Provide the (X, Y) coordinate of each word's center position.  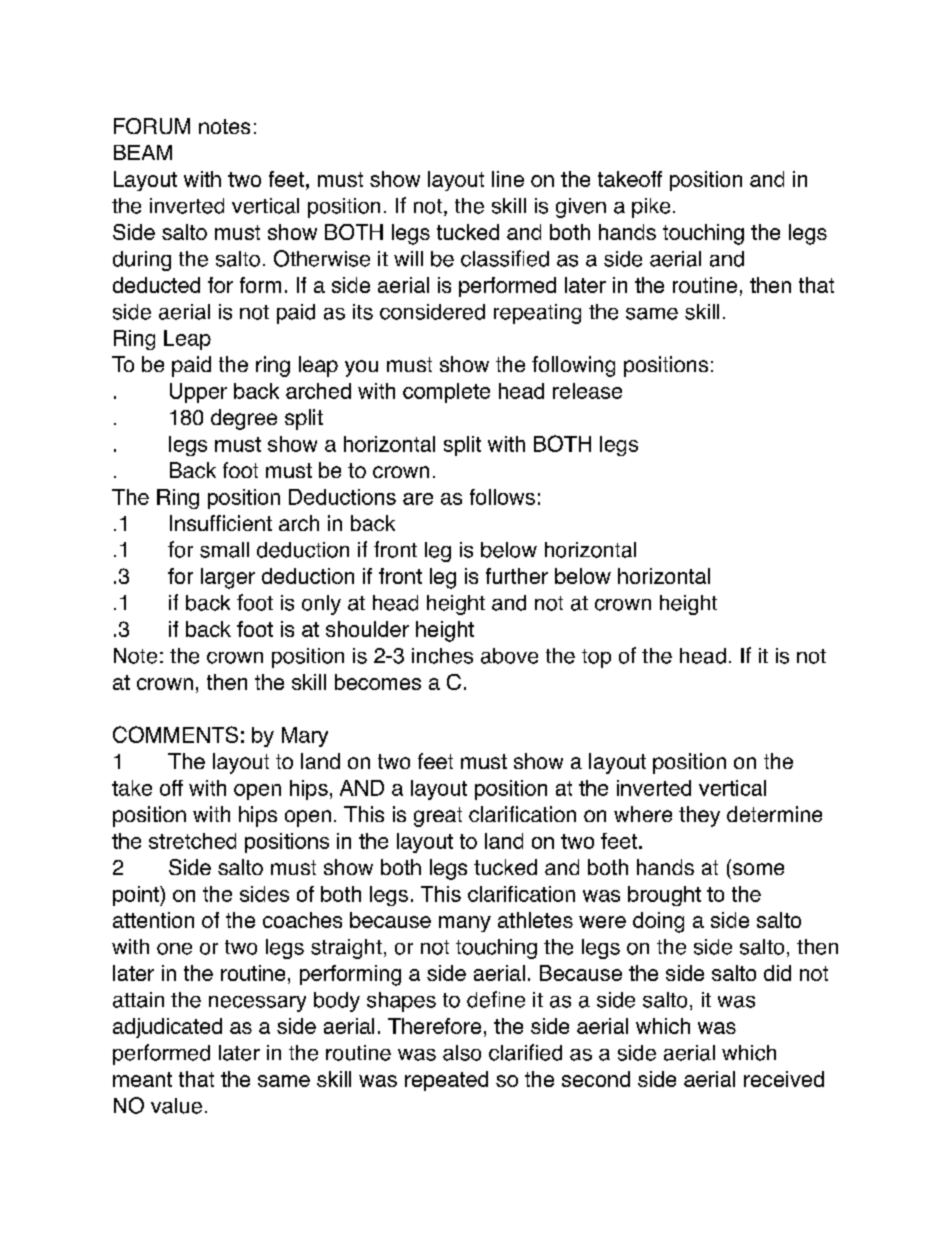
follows (502, 497)
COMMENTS (175, 734)
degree (244, 419)
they (699, 816)
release (587, 391)
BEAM (143, 152)
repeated (446, 1081)
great (438, 817)
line (508, 179)
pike (651, 208)
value (176, 1106)
